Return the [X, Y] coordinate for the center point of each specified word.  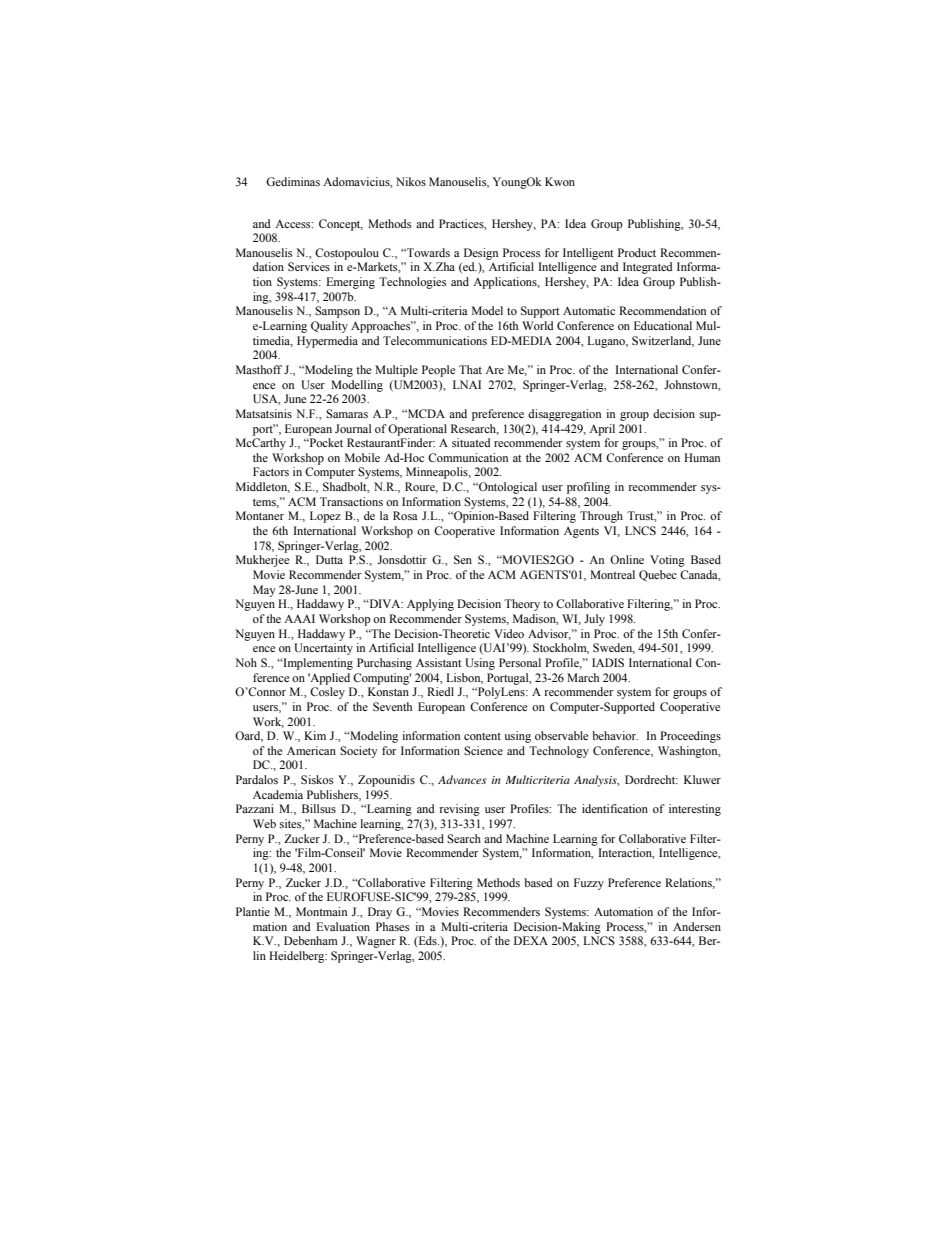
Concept [341, 225]
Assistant [439, 662]
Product [637, 252]
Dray [380, 913]
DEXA [531, 940]
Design [481, 254]
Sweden [614, 648]
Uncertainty [323, 649]
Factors [271, 471]
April [602, 430]
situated [471, 442]
